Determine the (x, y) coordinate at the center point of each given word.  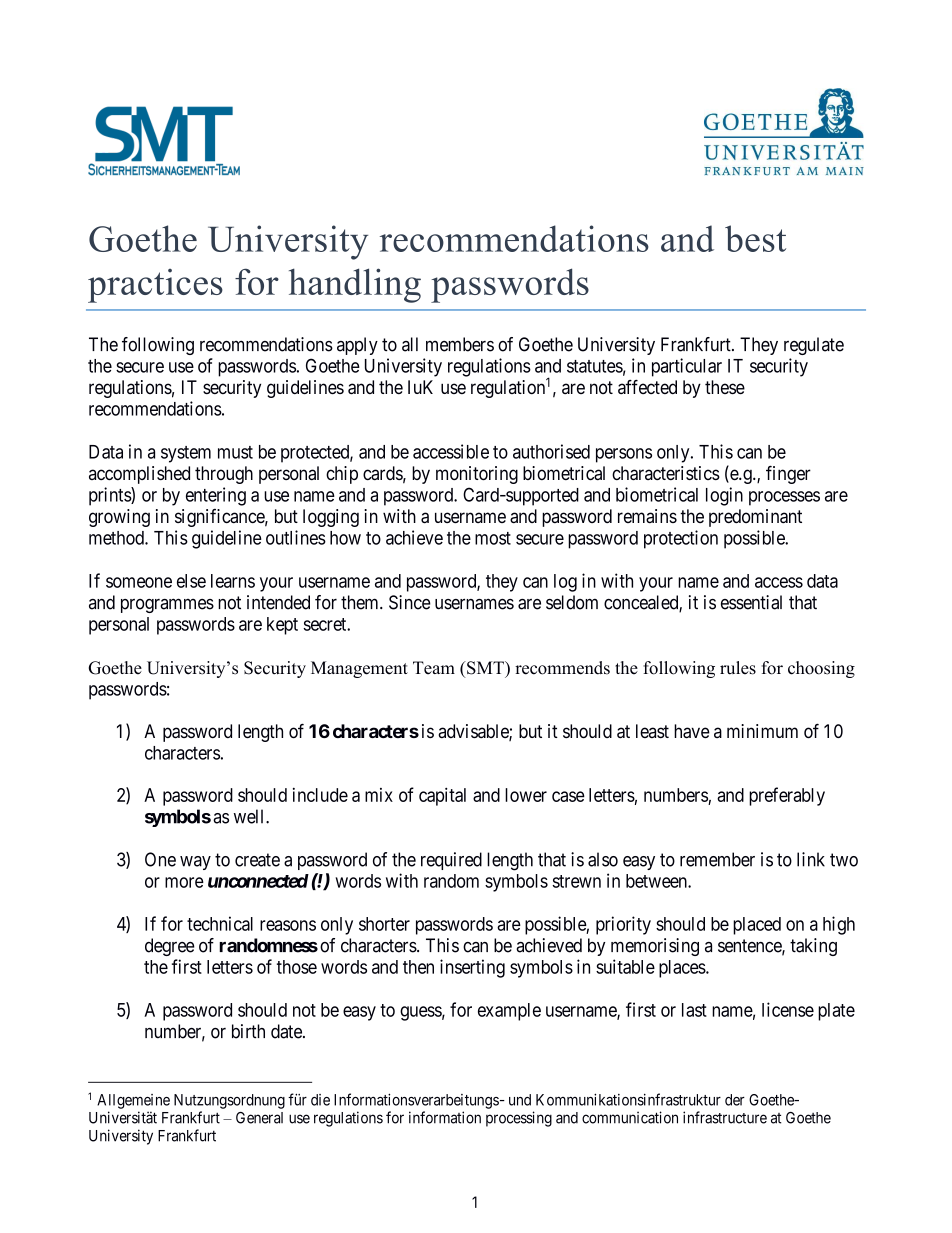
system (186, 454)
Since (410, 602)
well (250, 816)
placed (757, 926)
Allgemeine (133, 1101)
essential (751, 602)
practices (155, 286)
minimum (762, 731)
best (755, 238)
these (725, 387)
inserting (472, 968)
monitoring (477, 475)
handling (355, 285)
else (191, 581)
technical (220, 923)
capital (442, 796)
